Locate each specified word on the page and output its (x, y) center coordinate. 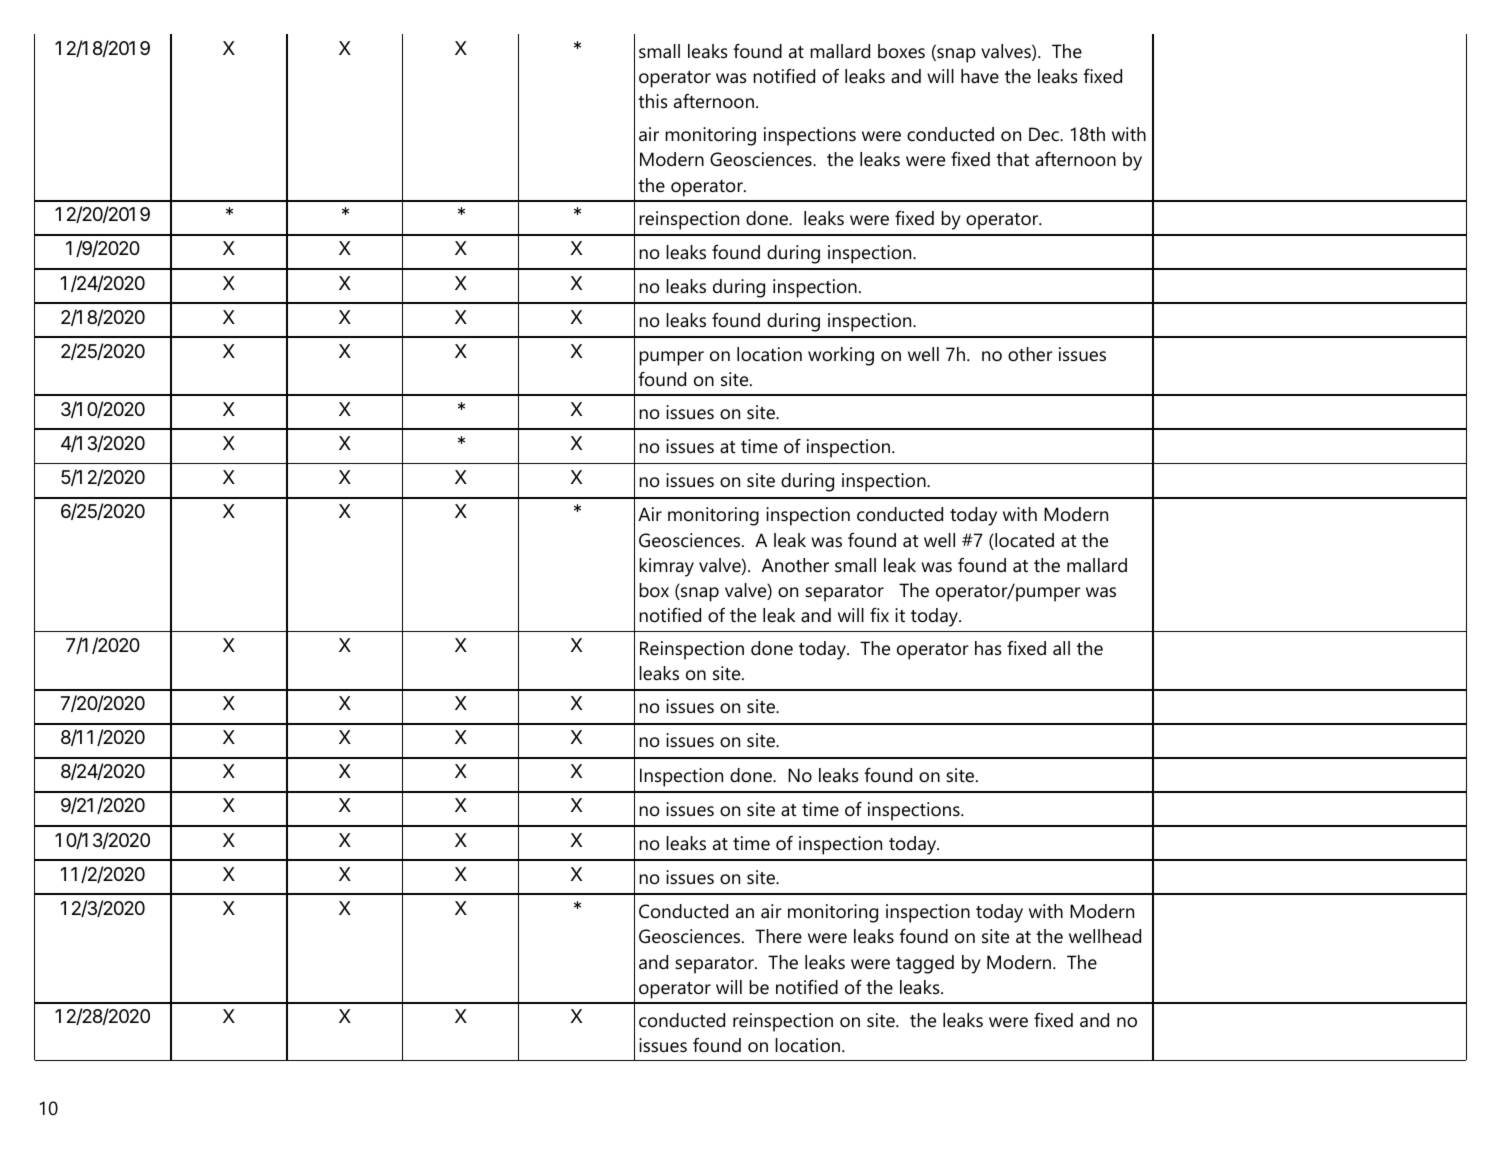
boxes (901, 51)
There (778, 936)
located (1023, 541)
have (980, 76)
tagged (925, 964)
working (841, 356)
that (1012, 159)
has (988, 648)
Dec (1045, 134)
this (653, 101)
